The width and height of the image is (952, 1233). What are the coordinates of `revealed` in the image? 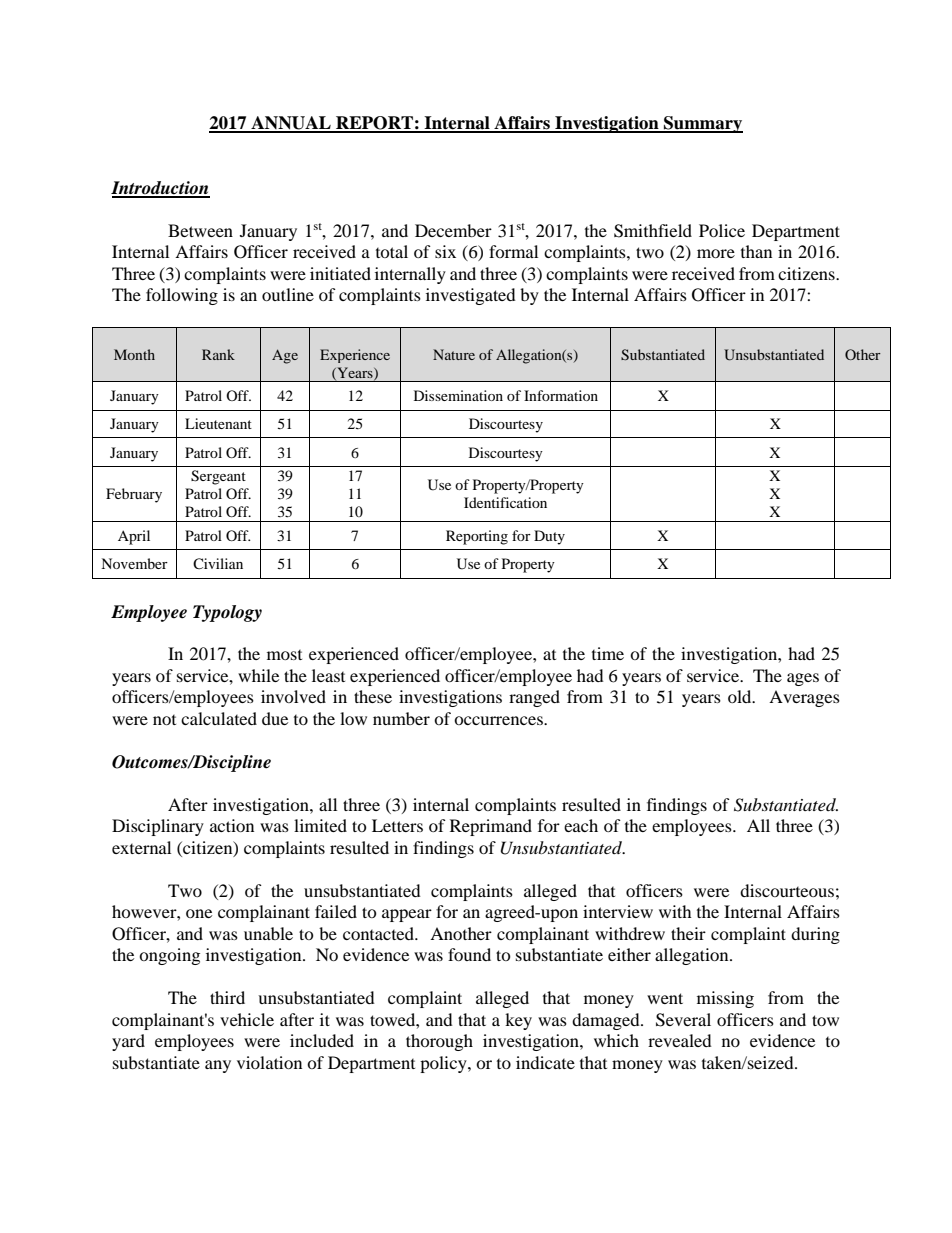 It's located at (680, 1040).
